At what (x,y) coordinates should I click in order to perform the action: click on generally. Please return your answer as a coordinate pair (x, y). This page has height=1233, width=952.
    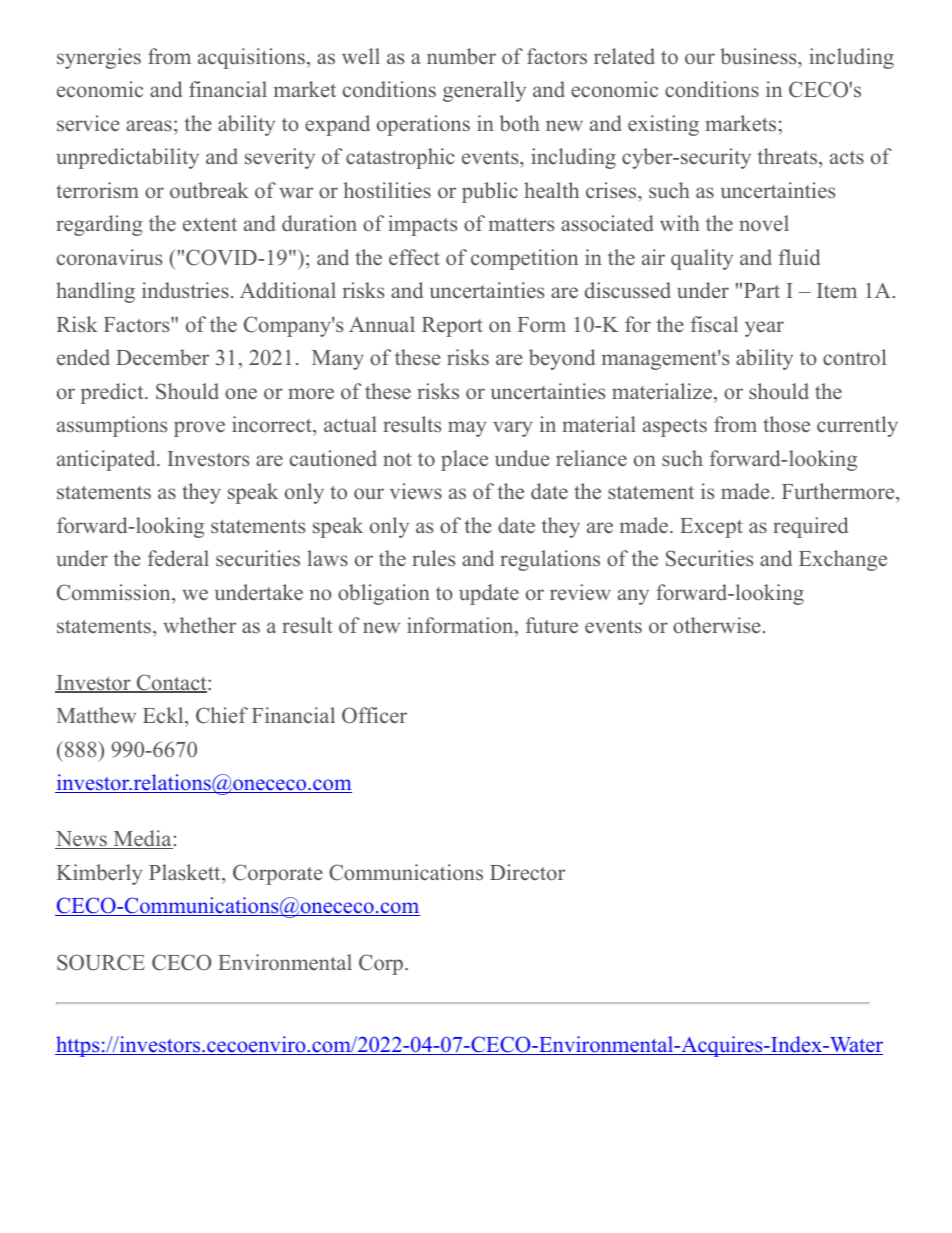
    Looking at the image, I should click on (484, 91).
